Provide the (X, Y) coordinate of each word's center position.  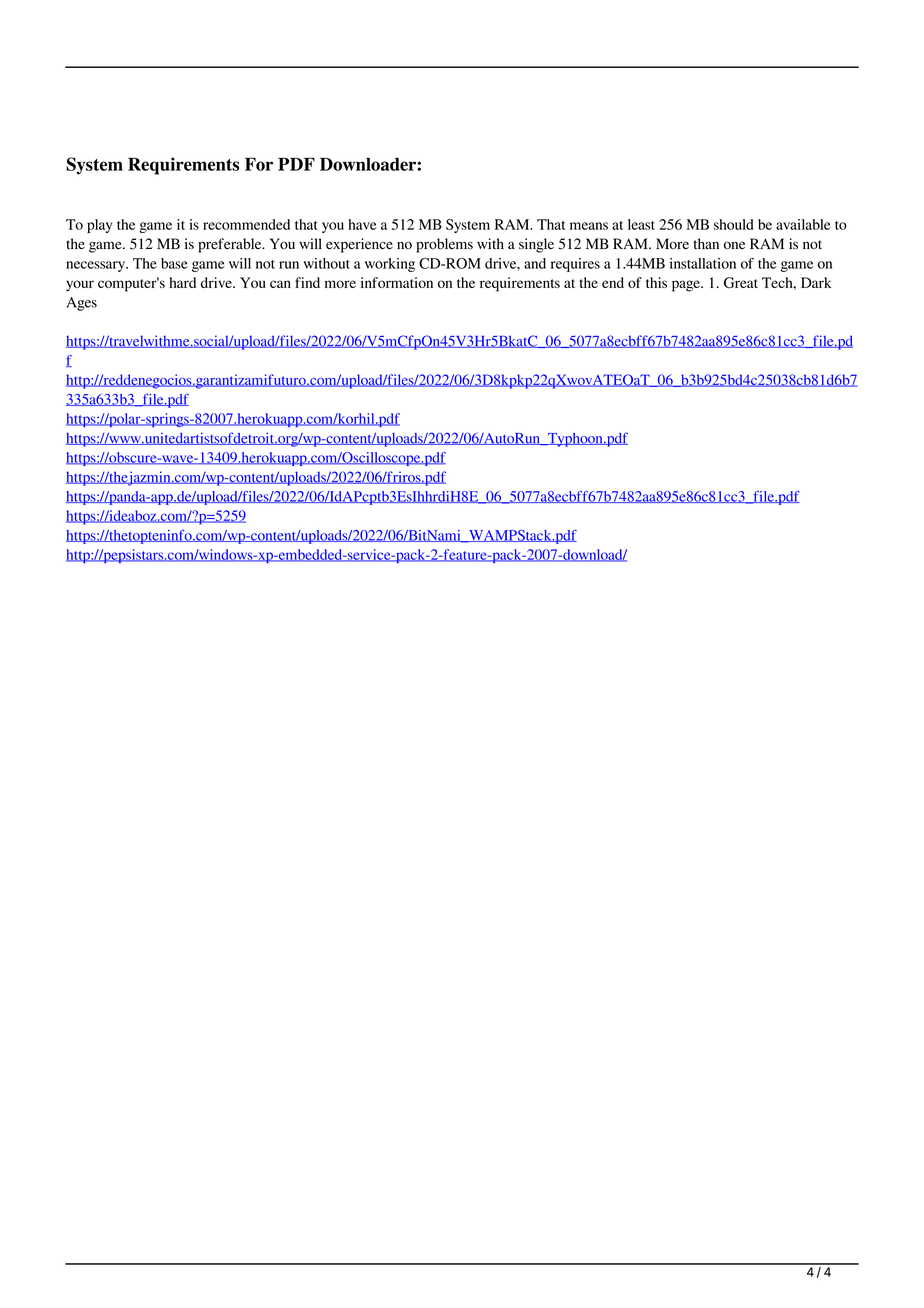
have (362, 224)
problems (444, 245)
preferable (231, 245)
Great (741, 283)
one (734, 245)
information (397, 282)
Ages (81, 304)
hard (182, 282)
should (733, 224)
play (100, 226)
